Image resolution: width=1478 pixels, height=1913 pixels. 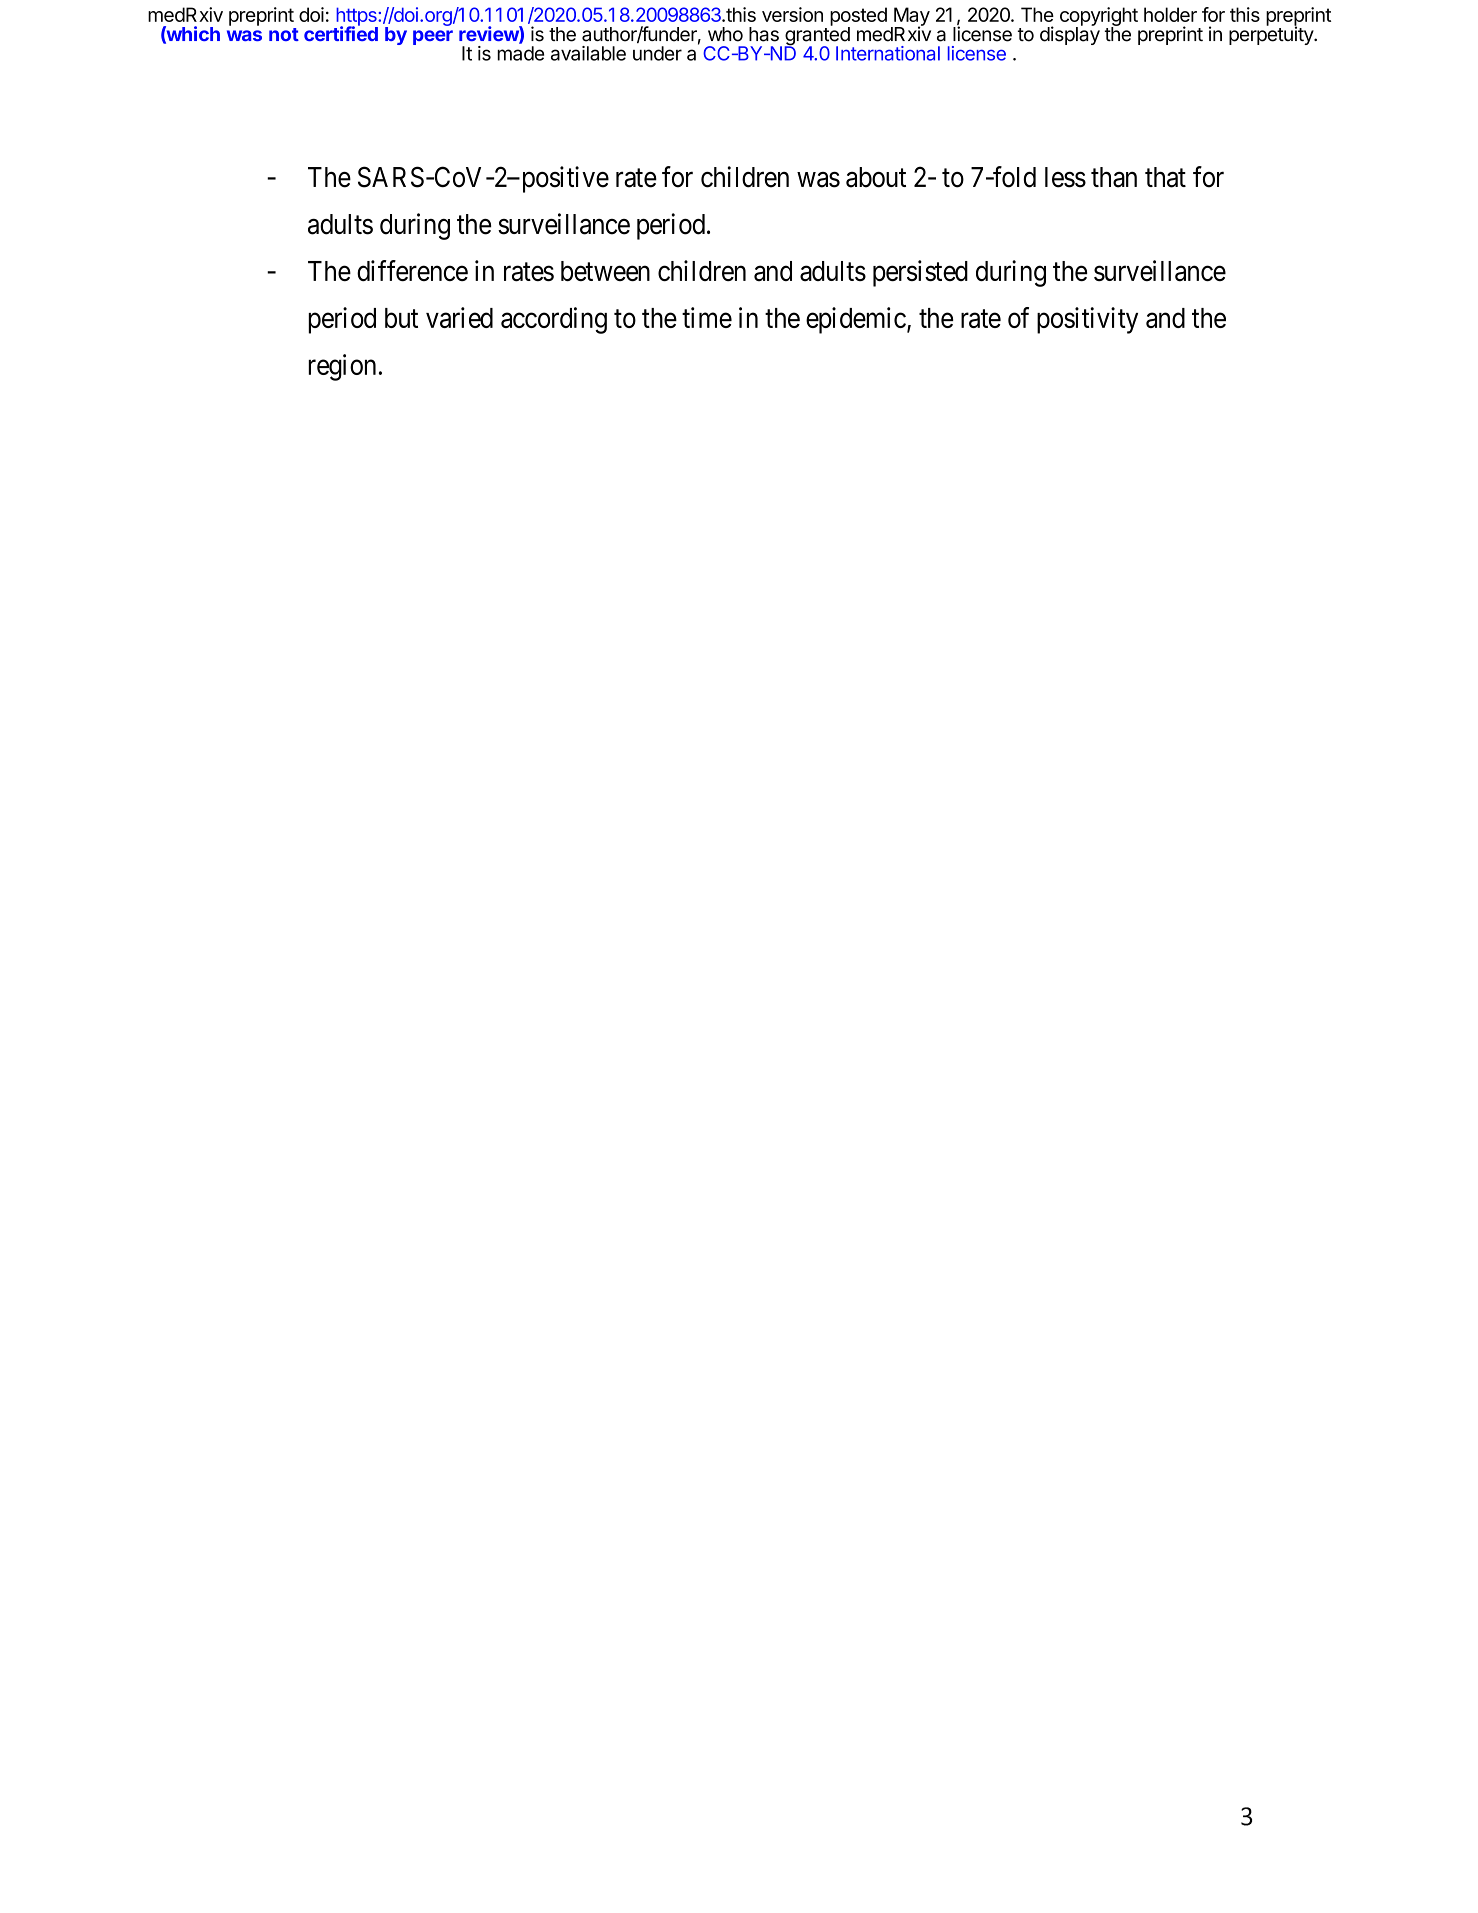 What do you see at coordinates (520, 53) in the image?
I see `made` at bounding box center [520, 53].
